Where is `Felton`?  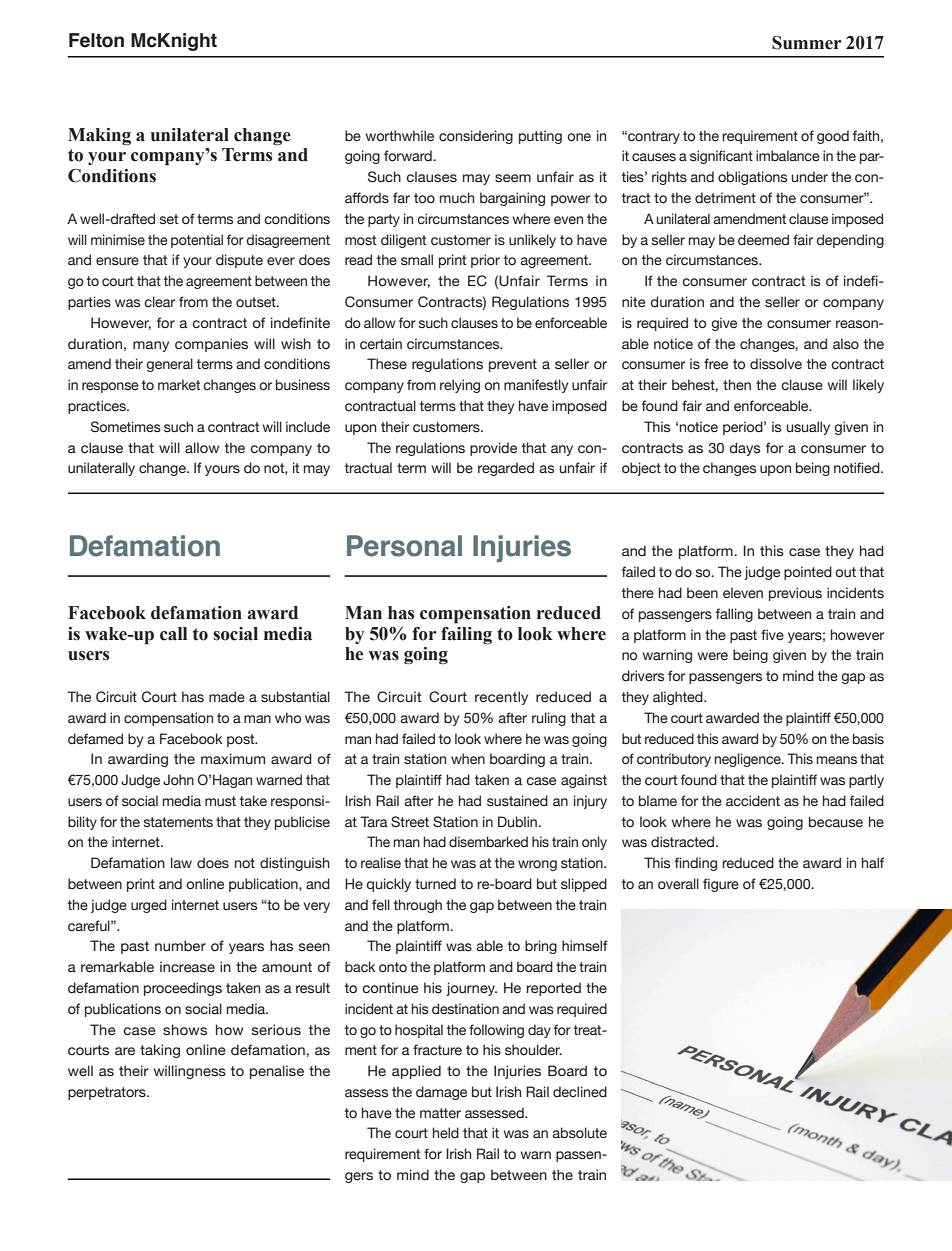 Felton is located at coordinates (96, 40).
